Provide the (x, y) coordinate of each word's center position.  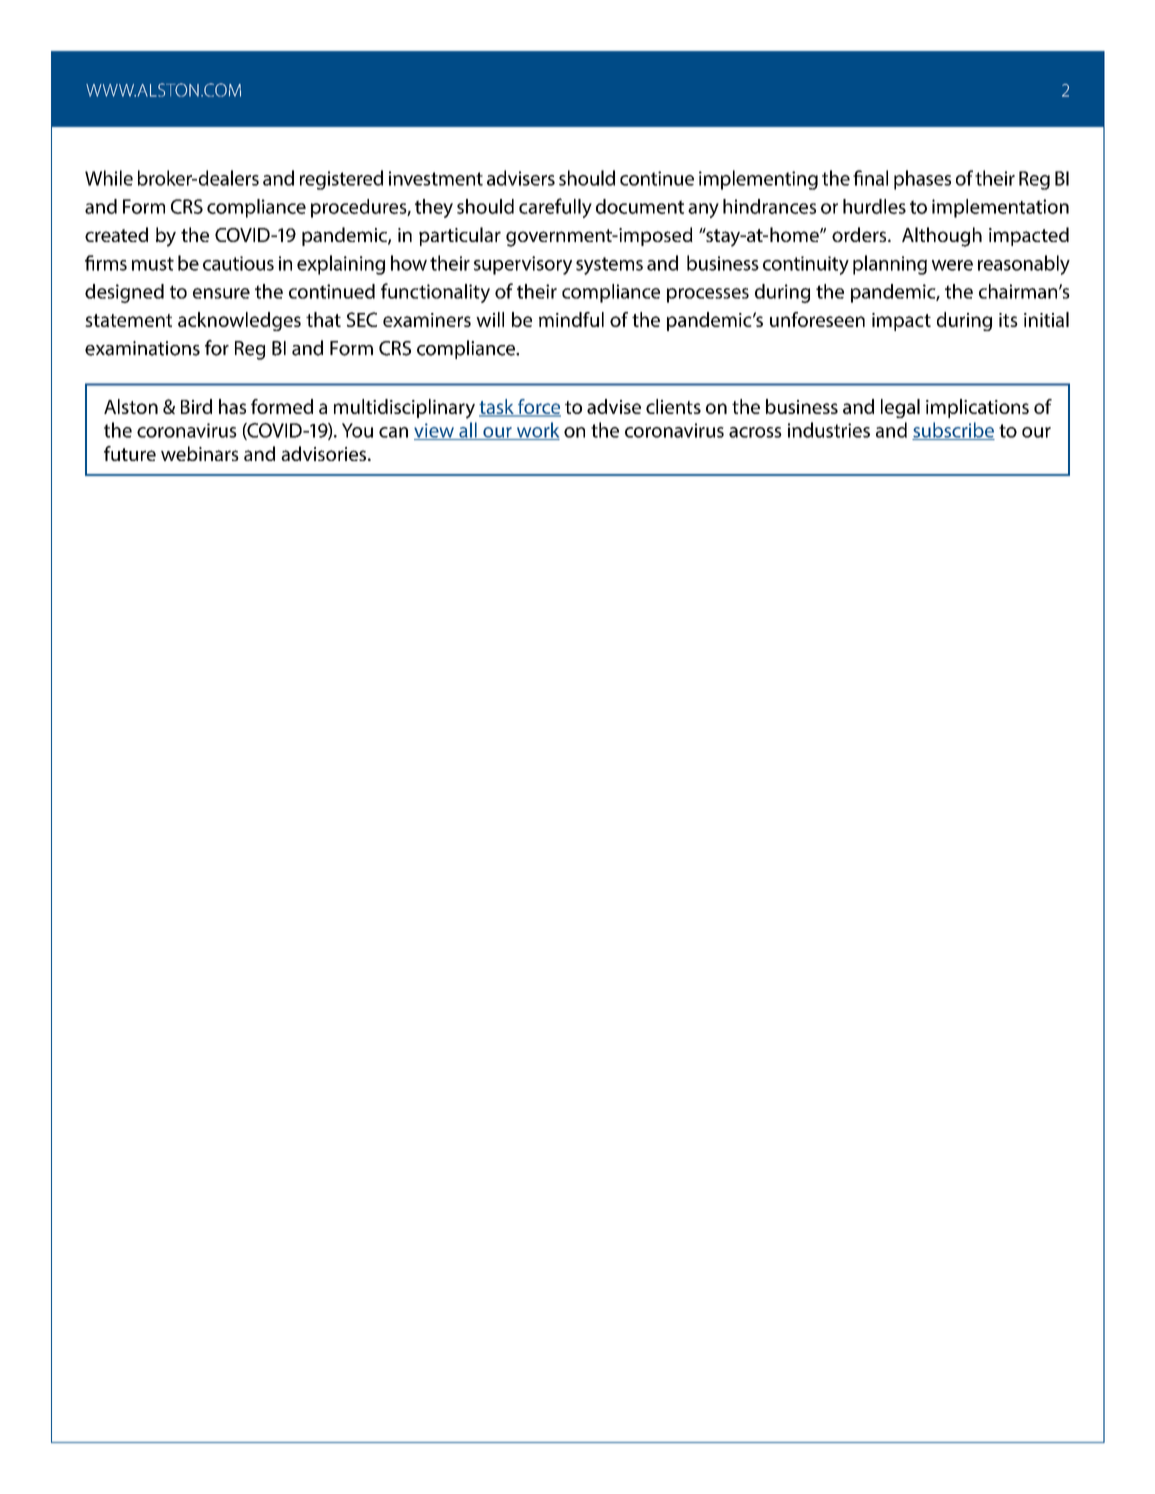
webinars (200, 453)
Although (942, 237)
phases (922, 180)
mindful (571, 319)
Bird (196, 406)
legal (900, 408)
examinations (142, 348)
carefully (555, 208)
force (538, 408)
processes (708, 295)
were (952, 265)
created (116, 234)
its (1008, 320)
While (109, 178)
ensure (221, 293)
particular (460, 236)
